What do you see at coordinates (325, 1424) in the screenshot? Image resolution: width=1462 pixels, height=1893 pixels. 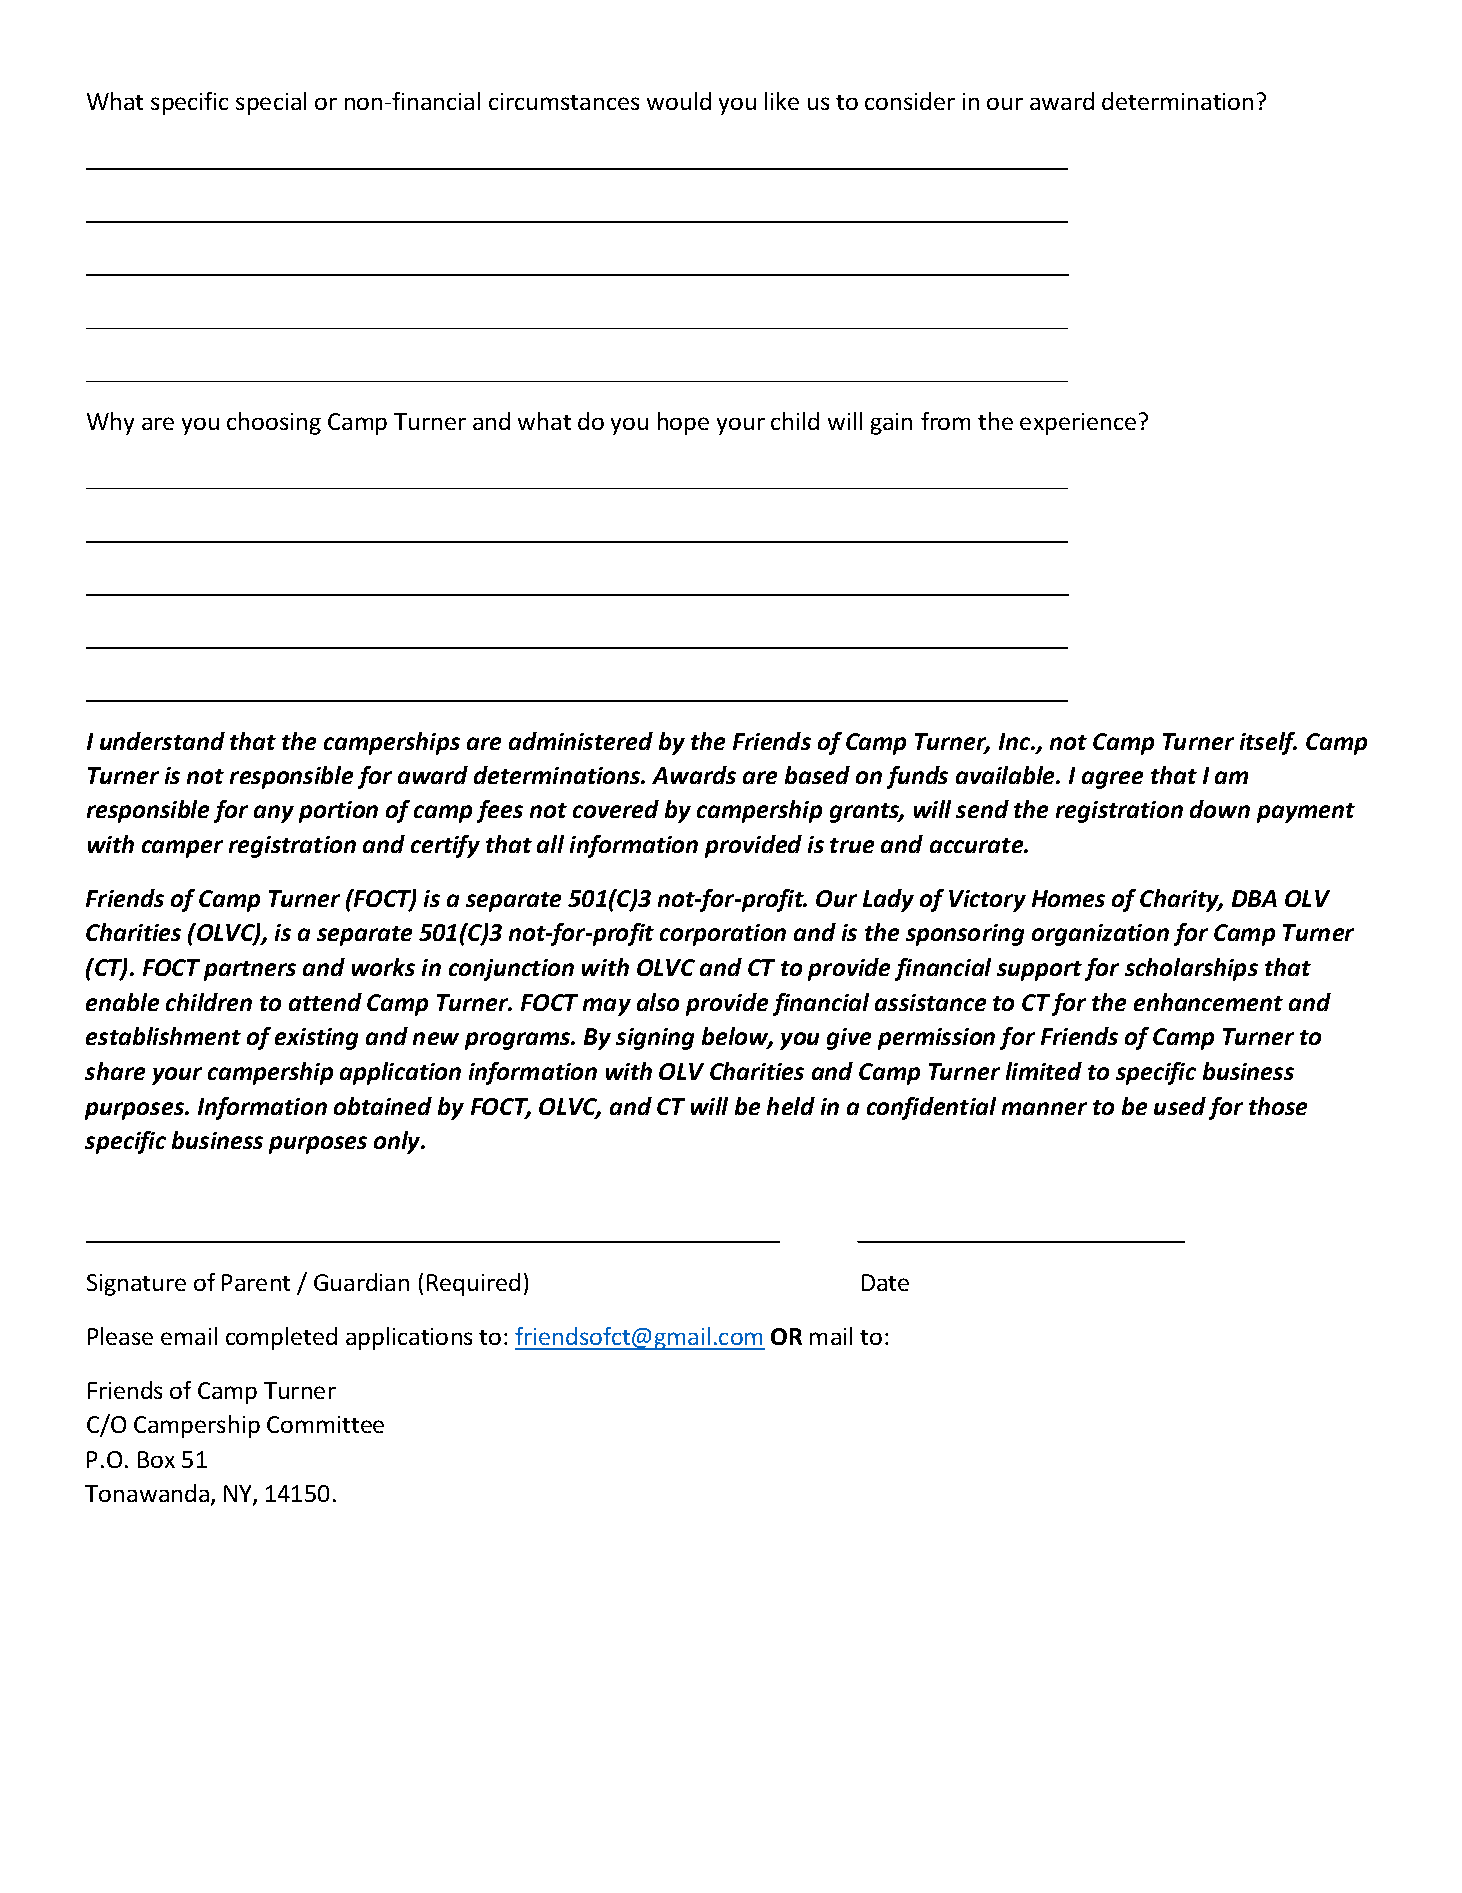 I see `Committee` at bounding box center [325, 1424].
